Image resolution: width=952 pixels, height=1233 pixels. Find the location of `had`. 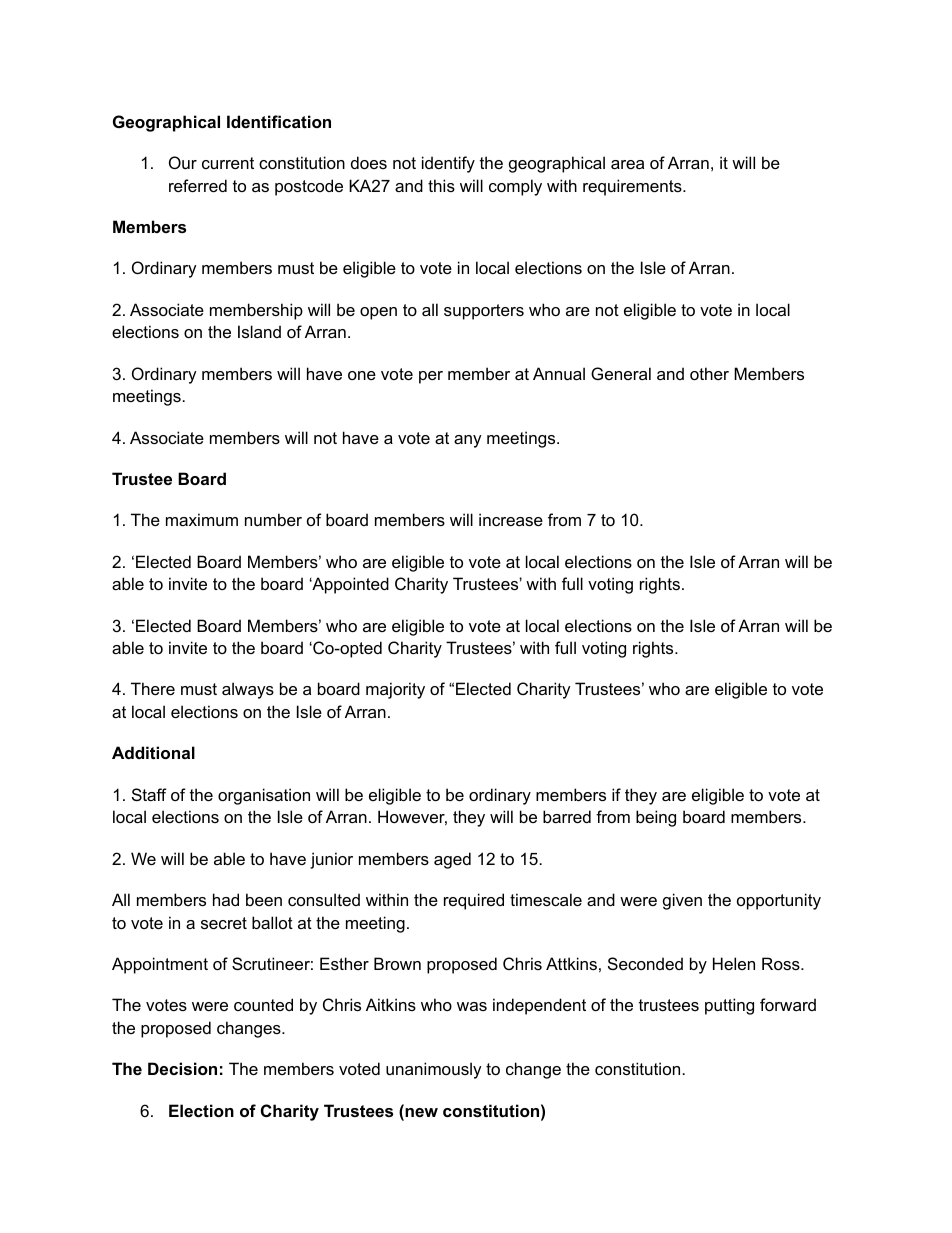

had is located at coordinates (226, 899).
